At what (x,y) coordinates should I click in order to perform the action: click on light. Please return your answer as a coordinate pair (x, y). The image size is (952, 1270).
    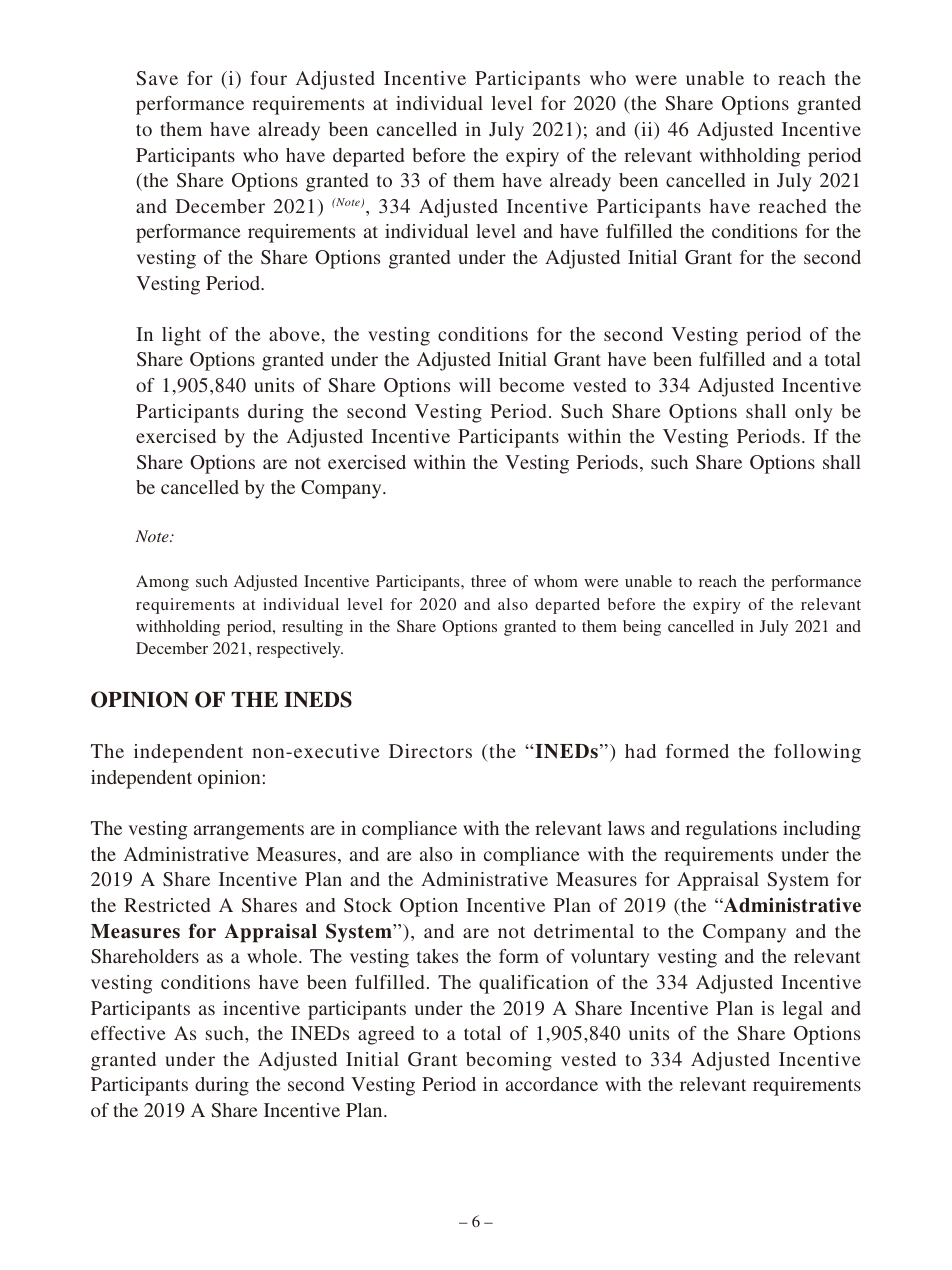
    Looking at the image, I should click on (181, 336).
